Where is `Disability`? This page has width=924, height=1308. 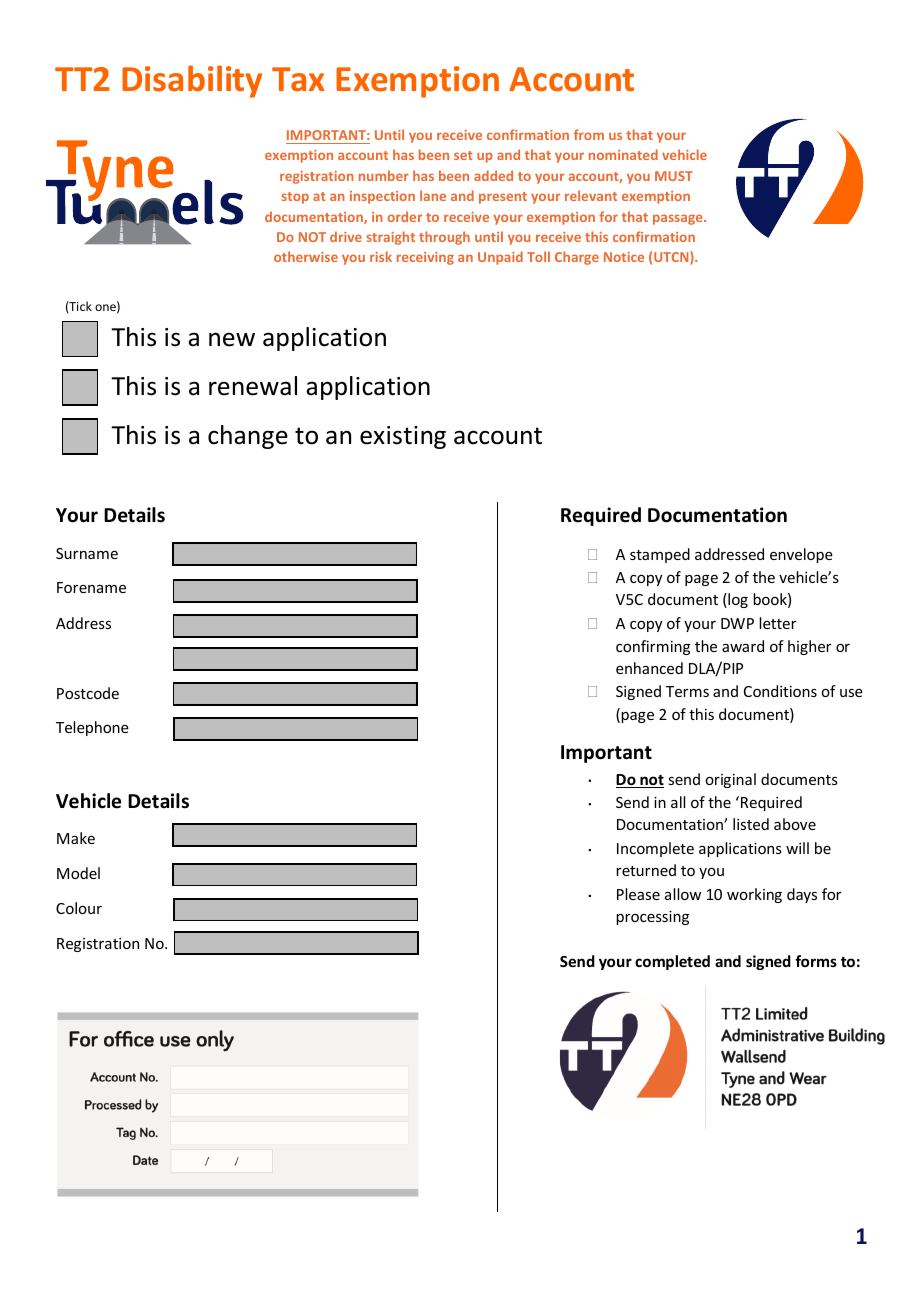
Disability is located at coordinates (192, 81).
